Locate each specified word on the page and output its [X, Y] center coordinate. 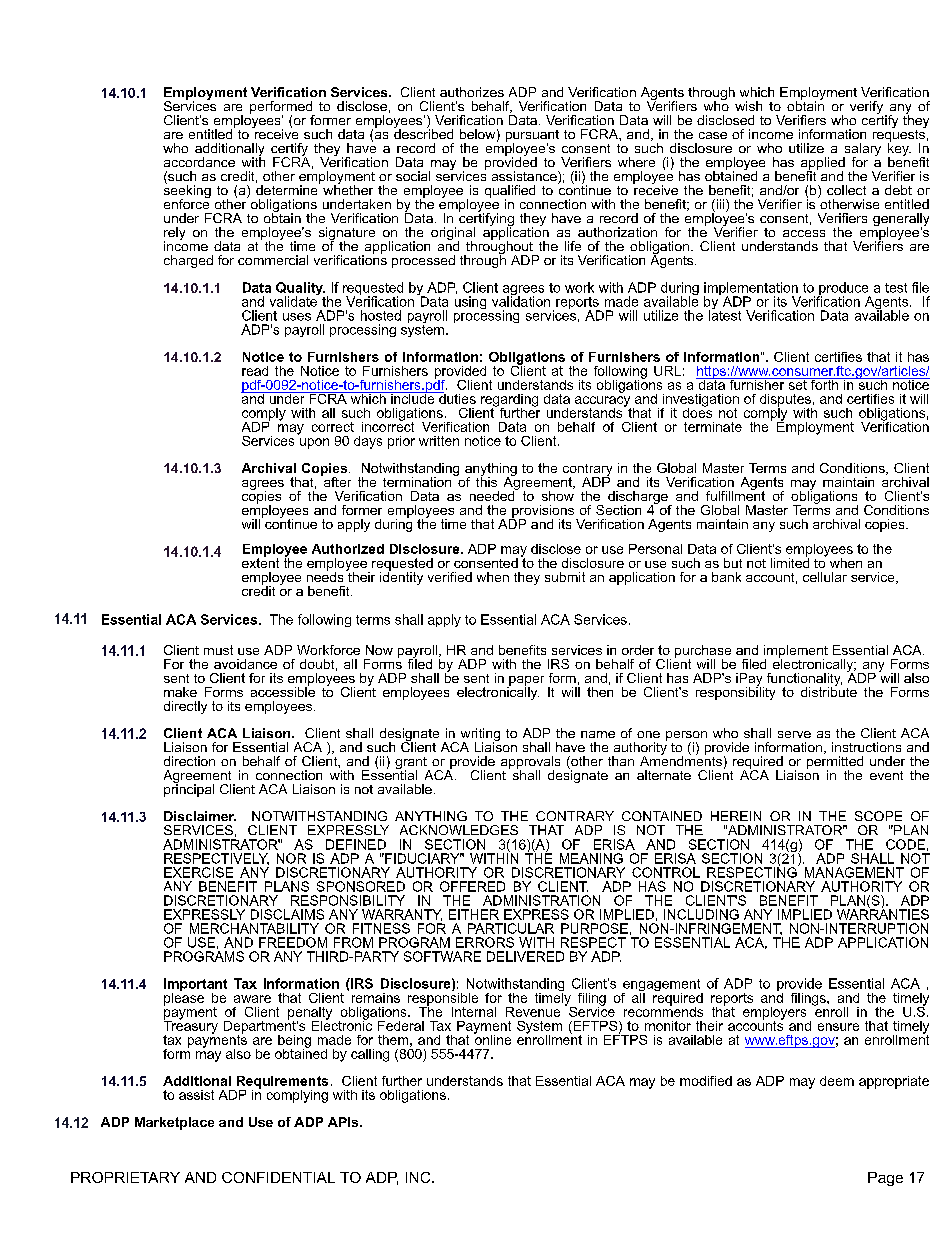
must [218, 650]
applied [823, 165]
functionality [804, 680]
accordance [199, 162]
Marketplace [174, 1123]
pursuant [532, 137]
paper [525, 682]
